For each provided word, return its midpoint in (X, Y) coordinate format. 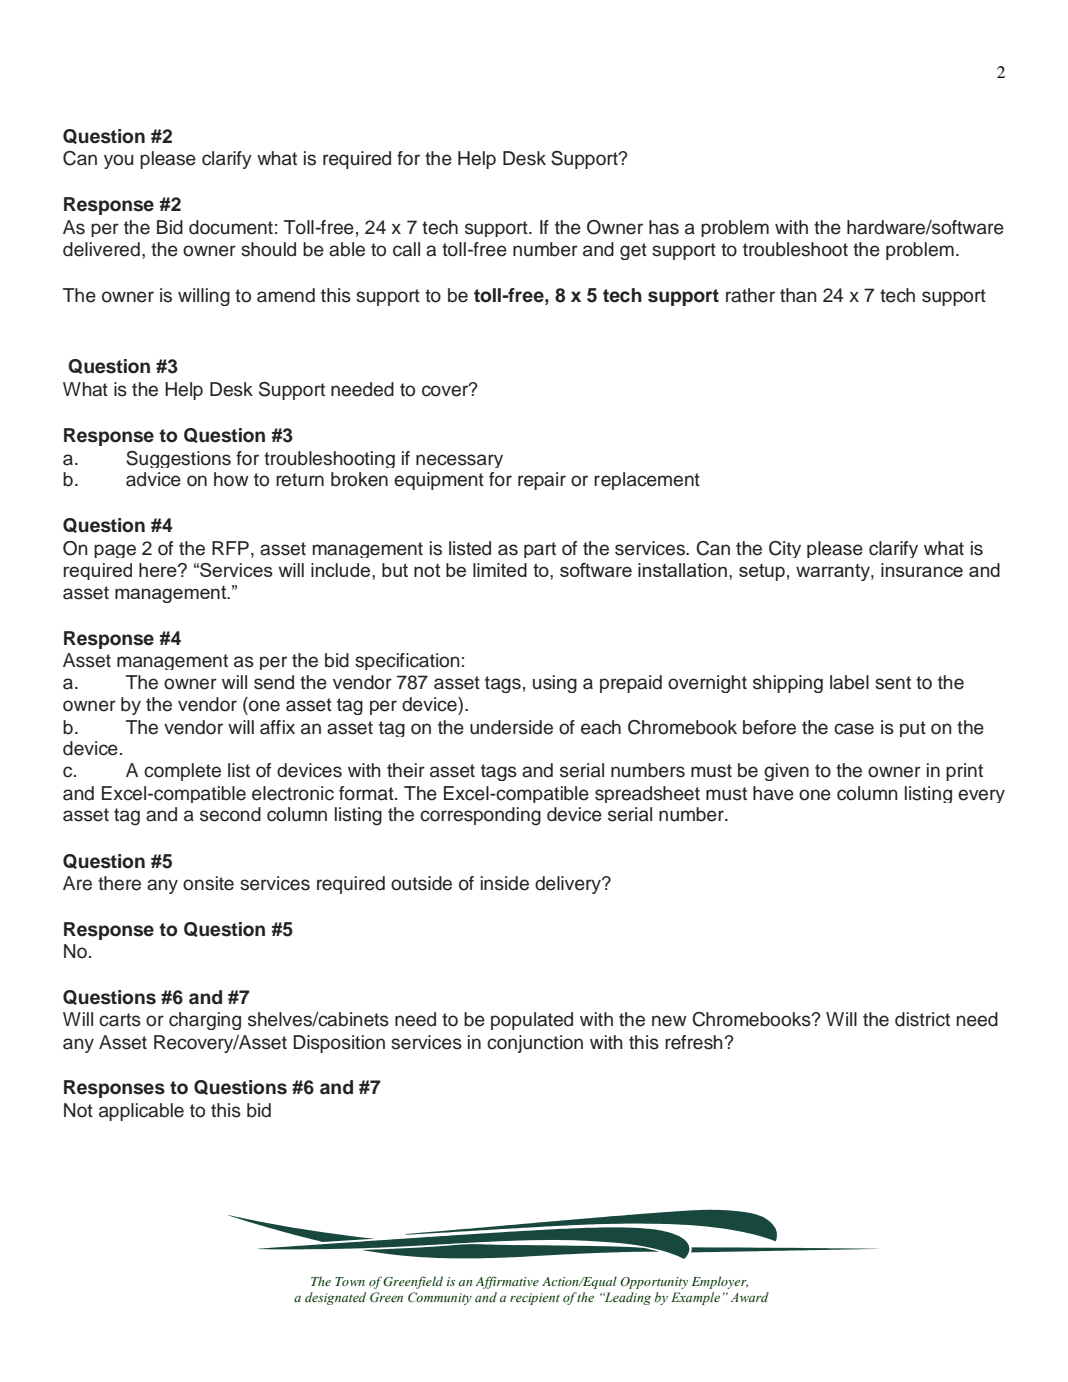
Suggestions (178, 459)
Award (749, 1297)
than (798, 295)
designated (335, 1298)
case (854, 729)
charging (205, 1021)
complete (182, 772)
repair (542, 481)
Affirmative (507, 1282)
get (633, 251)
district (922, 1019)
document (231, 227)
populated (532, 1021)
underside (511, 727)
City (785, 549)
